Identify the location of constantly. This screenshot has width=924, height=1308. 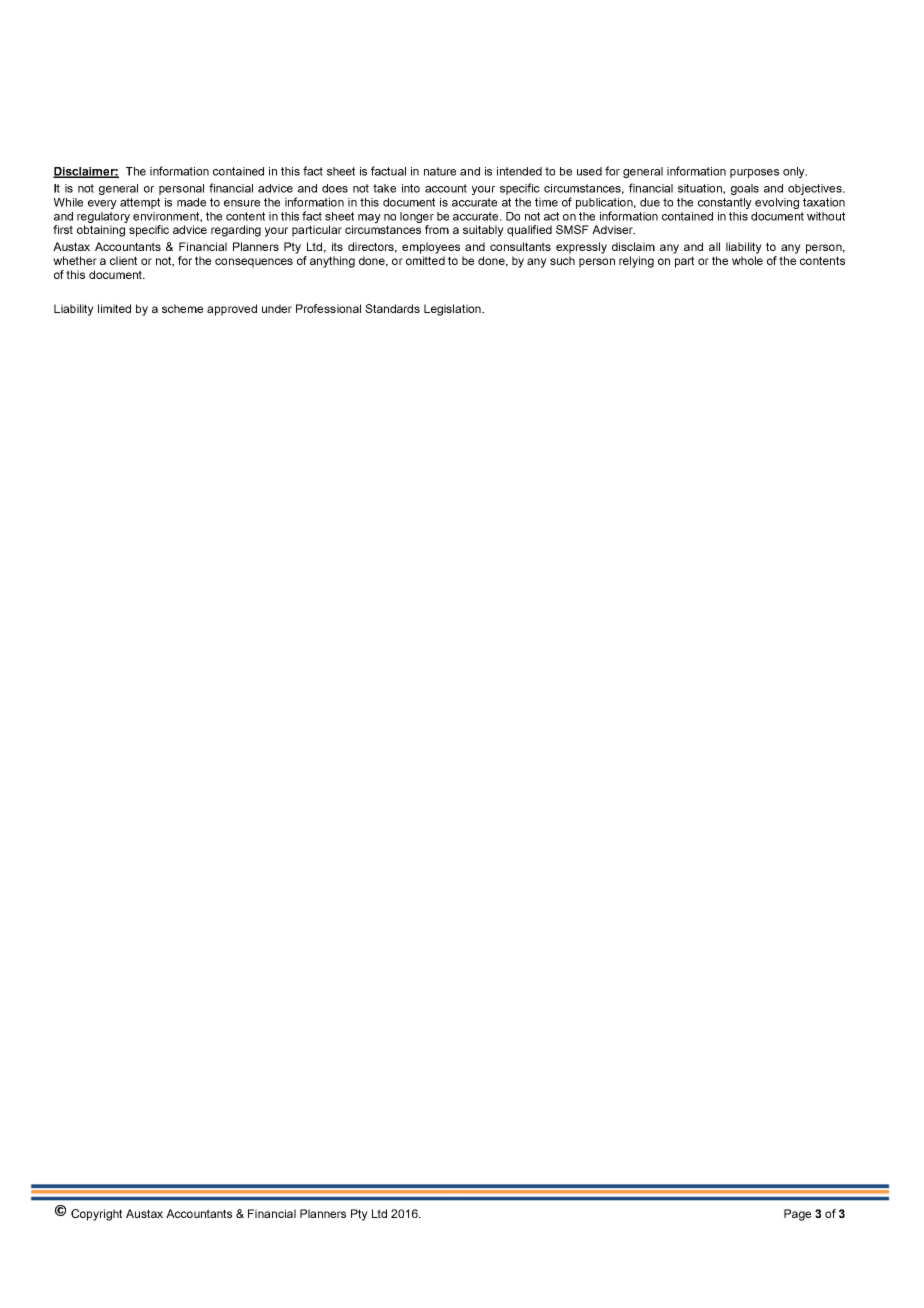
(725, 203).
